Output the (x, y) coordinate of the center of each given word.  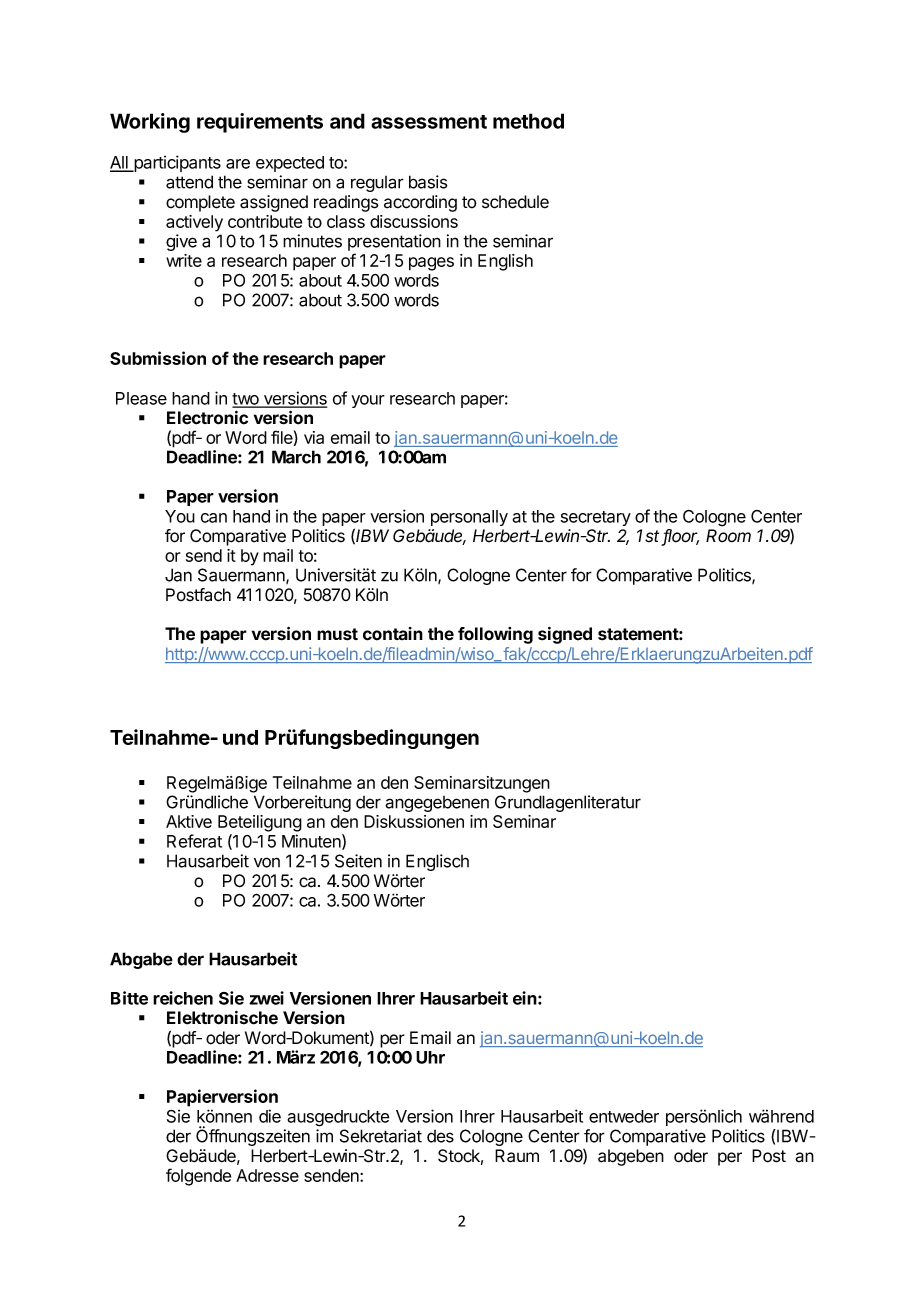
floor (680, 537)
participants (176, 163)
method (528, 121)
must (337, 634)
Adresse (267, 1175)
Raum (517, 1156)
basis (428, 182)
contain (393, 634)
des (440, 1136)
